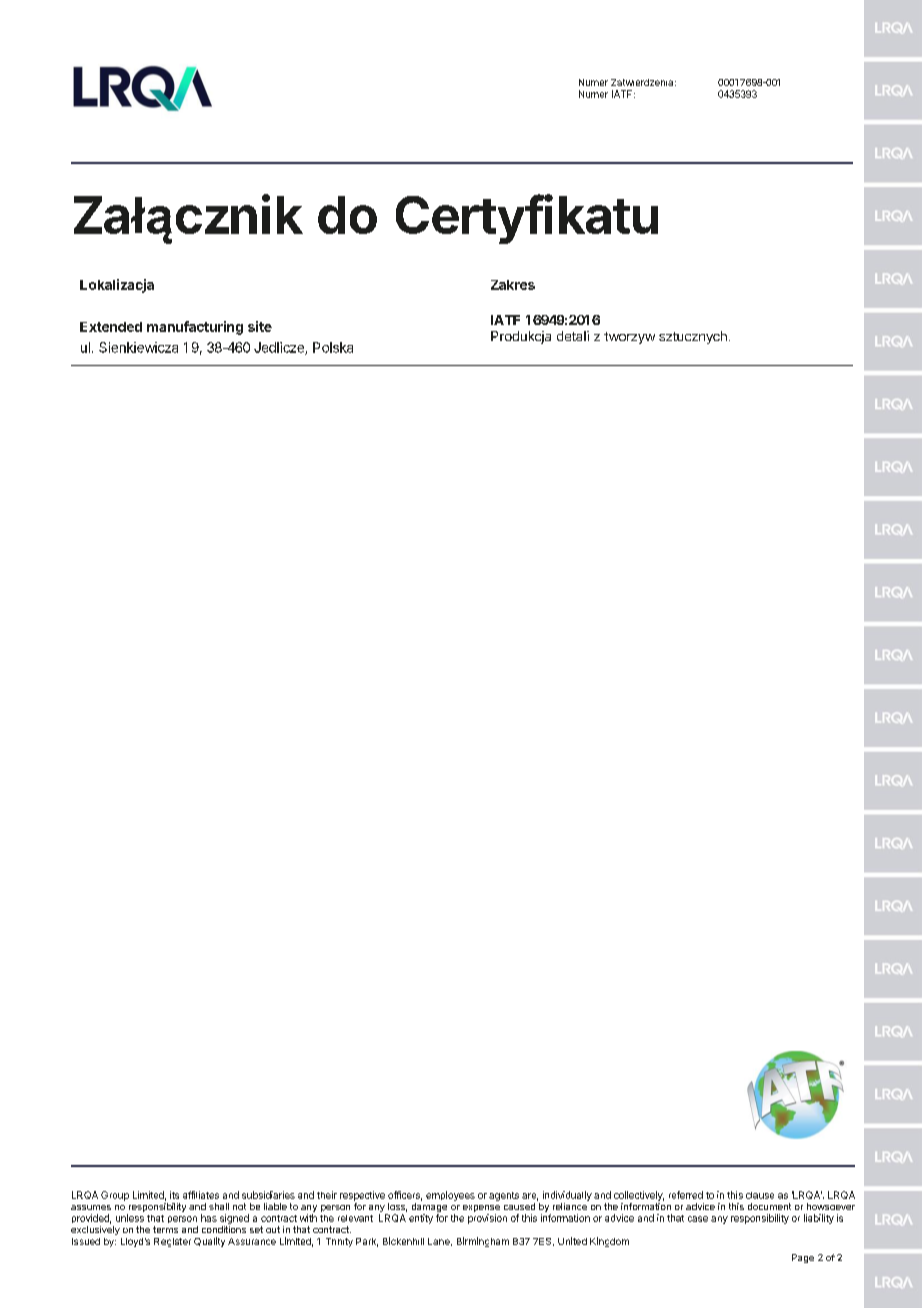  I want to click on terms, so click(165, 1229).
